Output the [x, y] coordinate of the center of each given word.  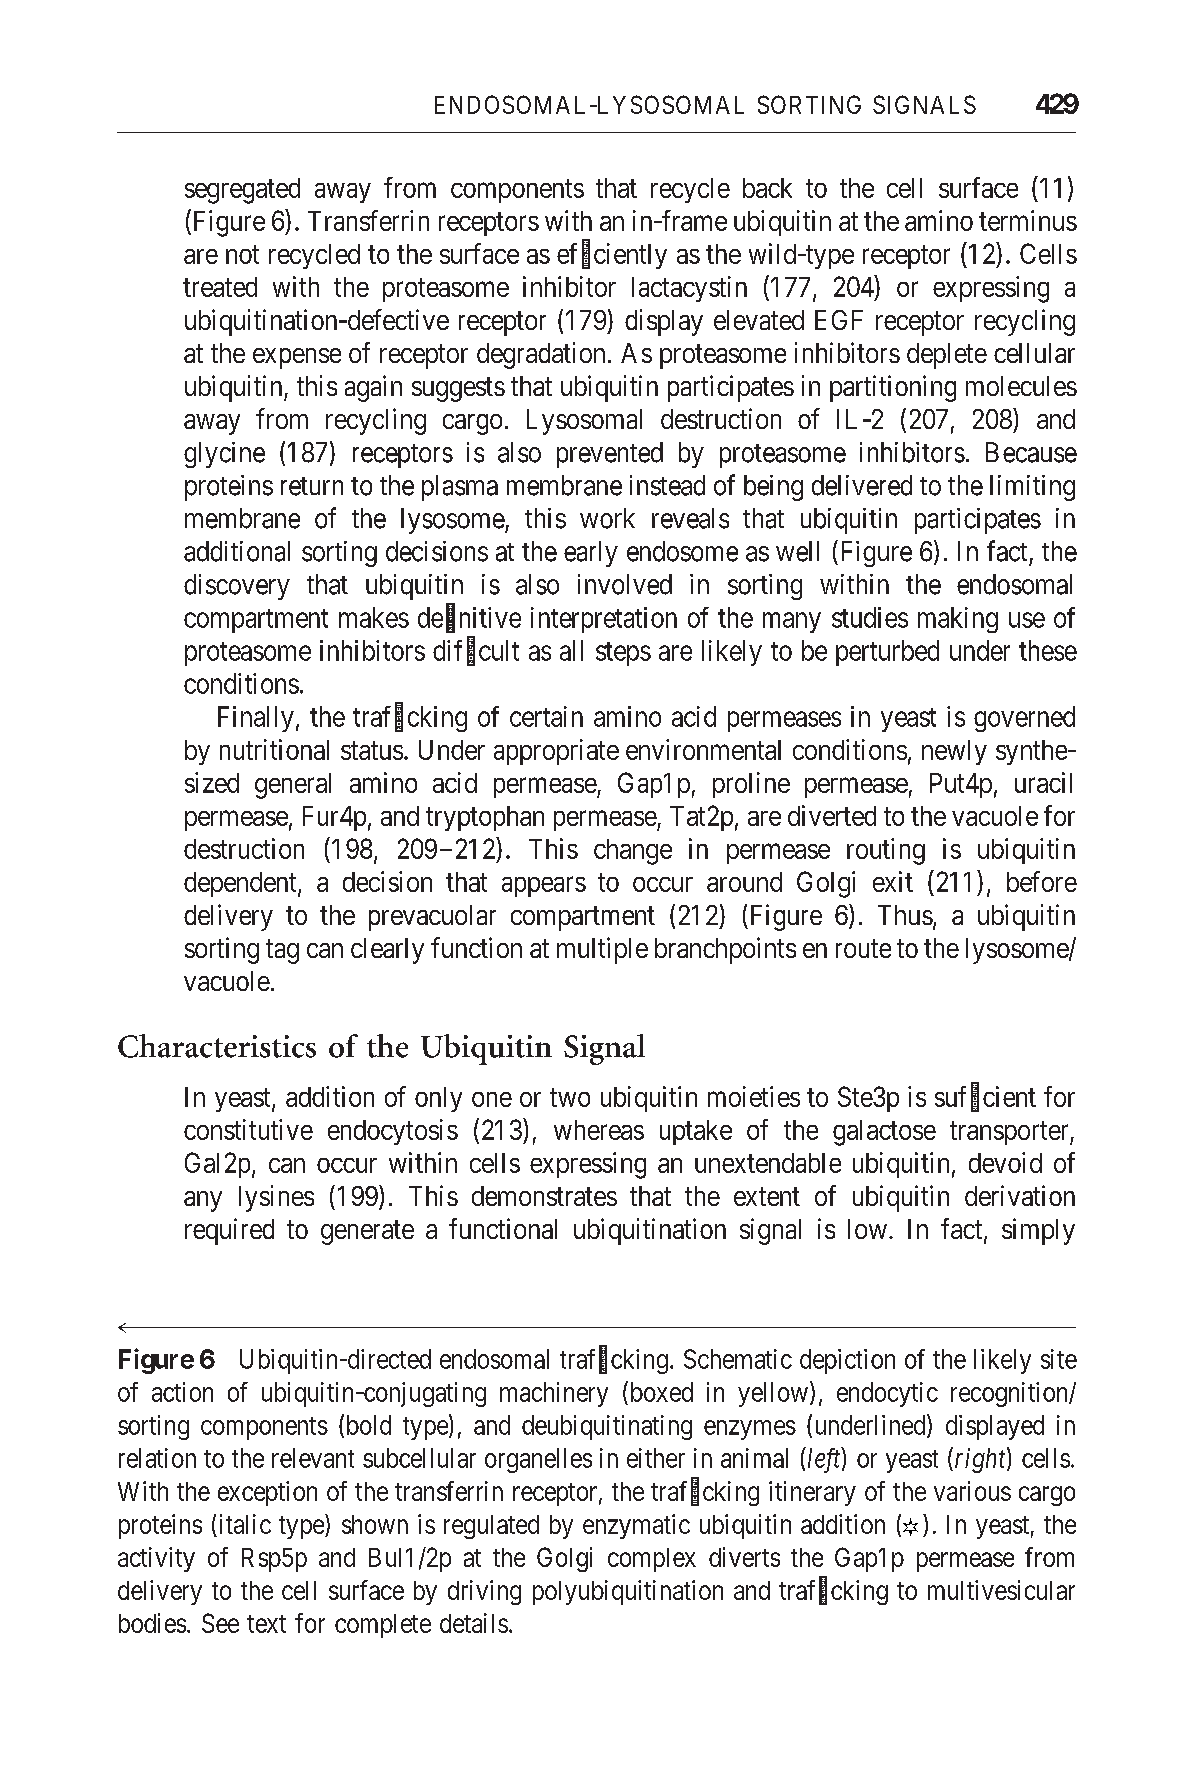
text [266, 1624]
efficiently [612, 256]
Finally [256, 719]
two [570, 1097]
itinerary [812, 1493]
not [242, 254]
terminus [1028, 220]
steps [623, 654]
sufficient [985, 1097]
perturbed [887, 653]
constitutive [248, 1129]
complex [652, 1560]
